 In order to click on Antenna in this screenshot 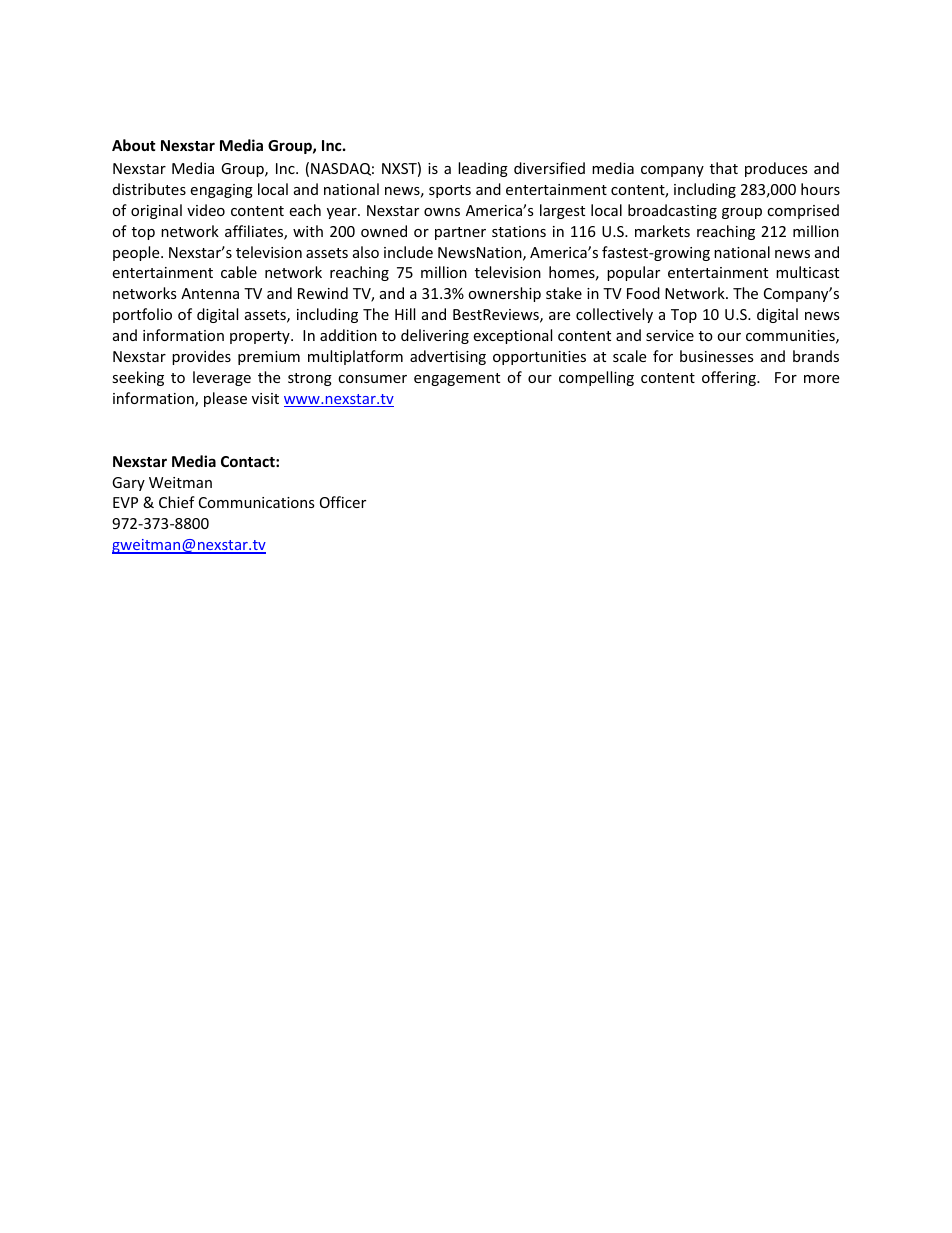, I will do `click(210, 293)`.
